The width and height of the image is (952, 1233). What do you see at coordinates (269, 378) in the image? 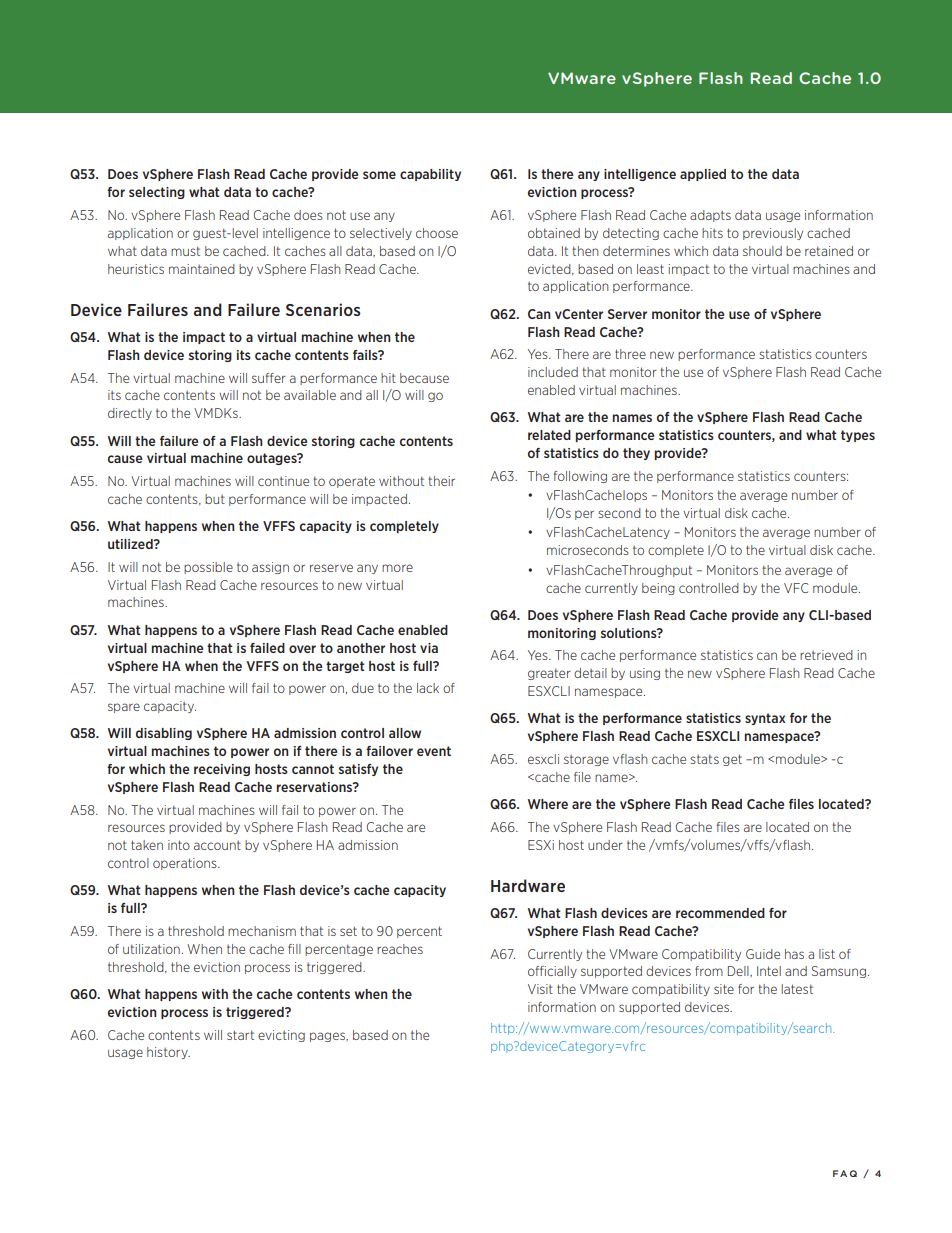
I see `suffer` at bounding box center [269, 378].
